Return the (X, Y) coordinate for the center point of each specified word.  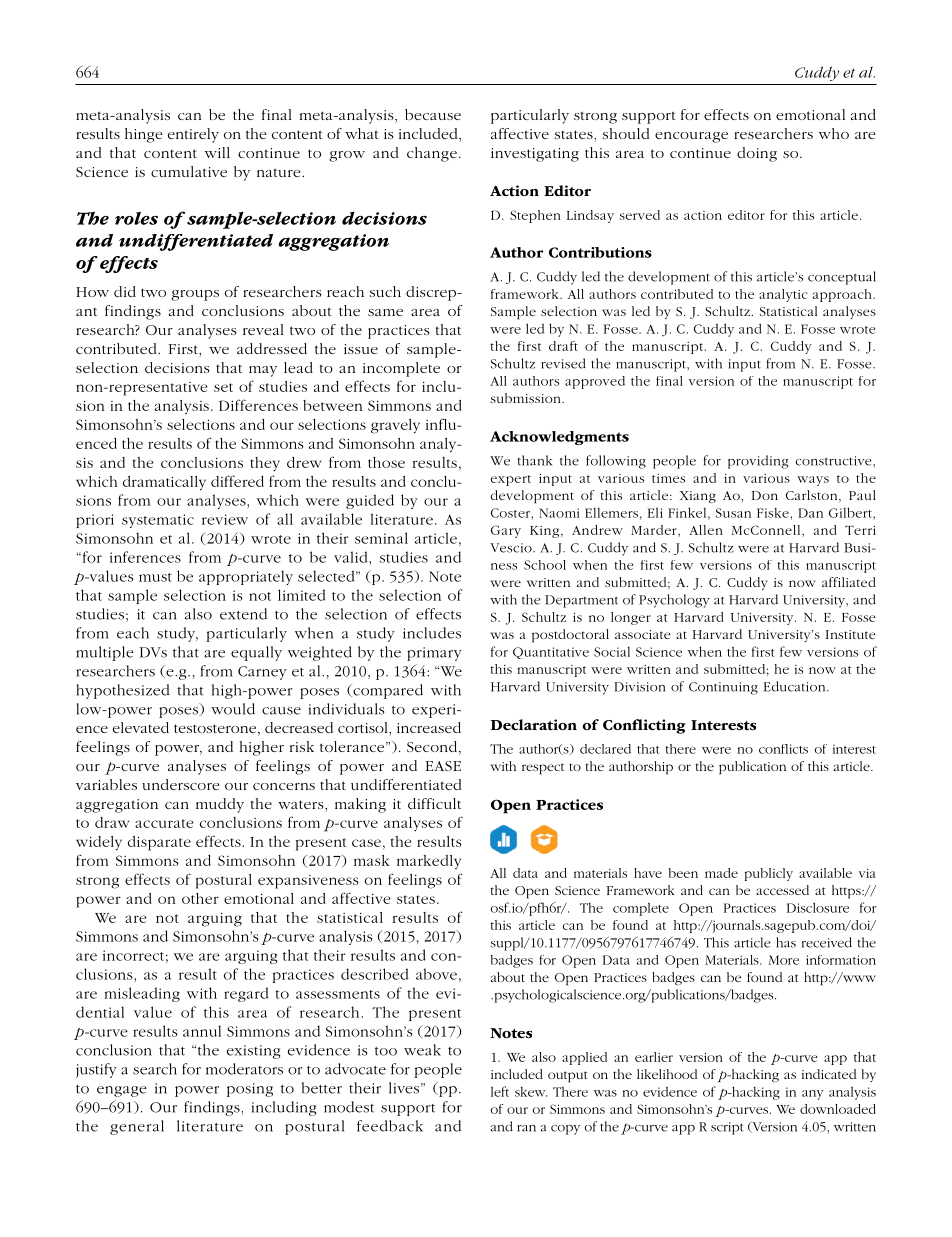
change (432, 154)
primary (434, 654)
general (137, 1127)
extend (243, 614)
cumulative (189, 171)
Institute (851, 634)
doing (757, 154)
